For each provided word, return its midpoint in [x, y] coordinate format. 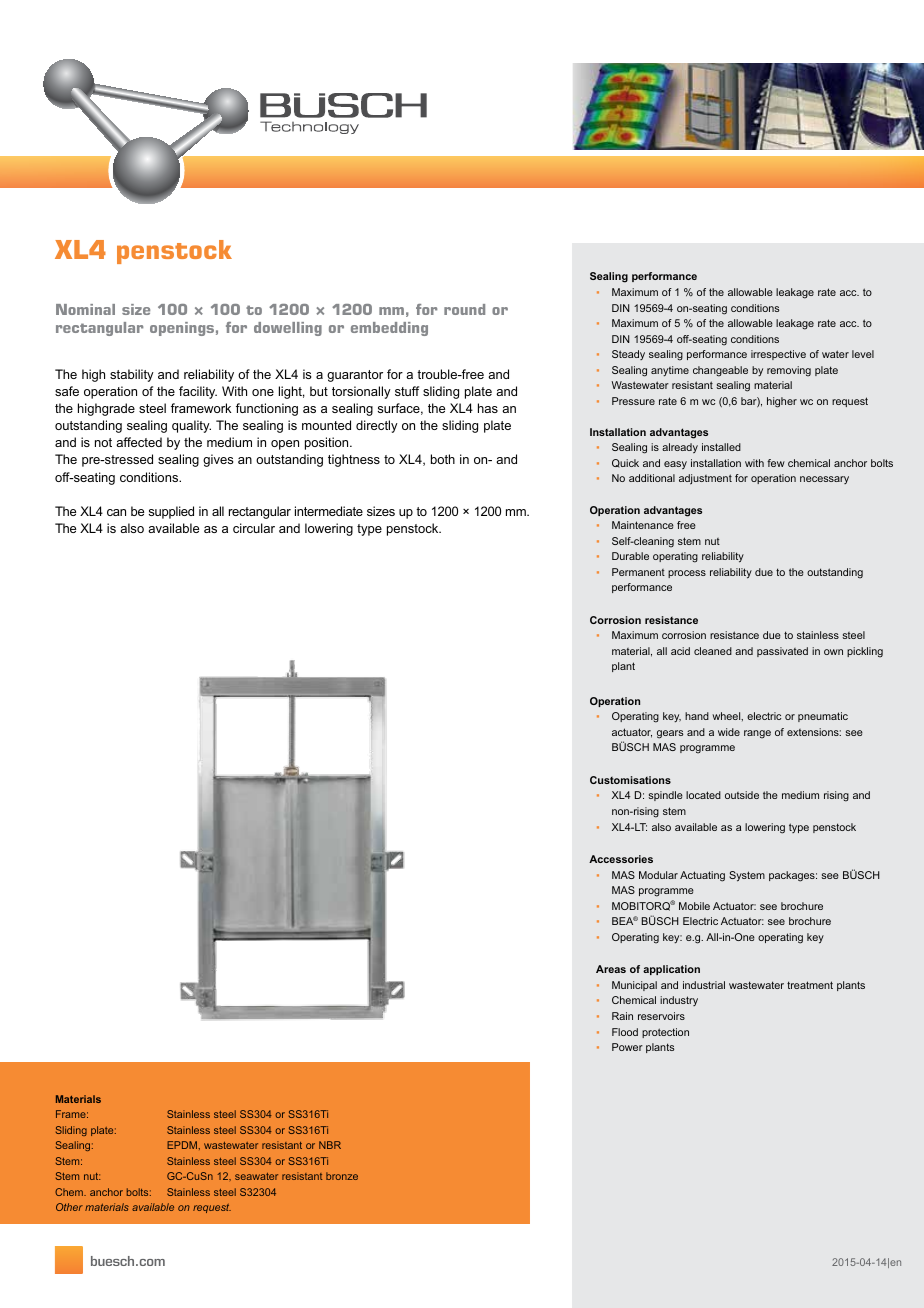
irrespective [778, 355]
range [757, 734]
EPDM [182, 1145]
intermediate [329, 511]
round [464, 309]
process [687, 574]
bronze [342, 1176]
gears [670, 734]
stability [132, 375]
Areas [611, 969]
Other [69, 1207]
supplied [171, 512]
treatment [810, 985]
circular [254, 528]
